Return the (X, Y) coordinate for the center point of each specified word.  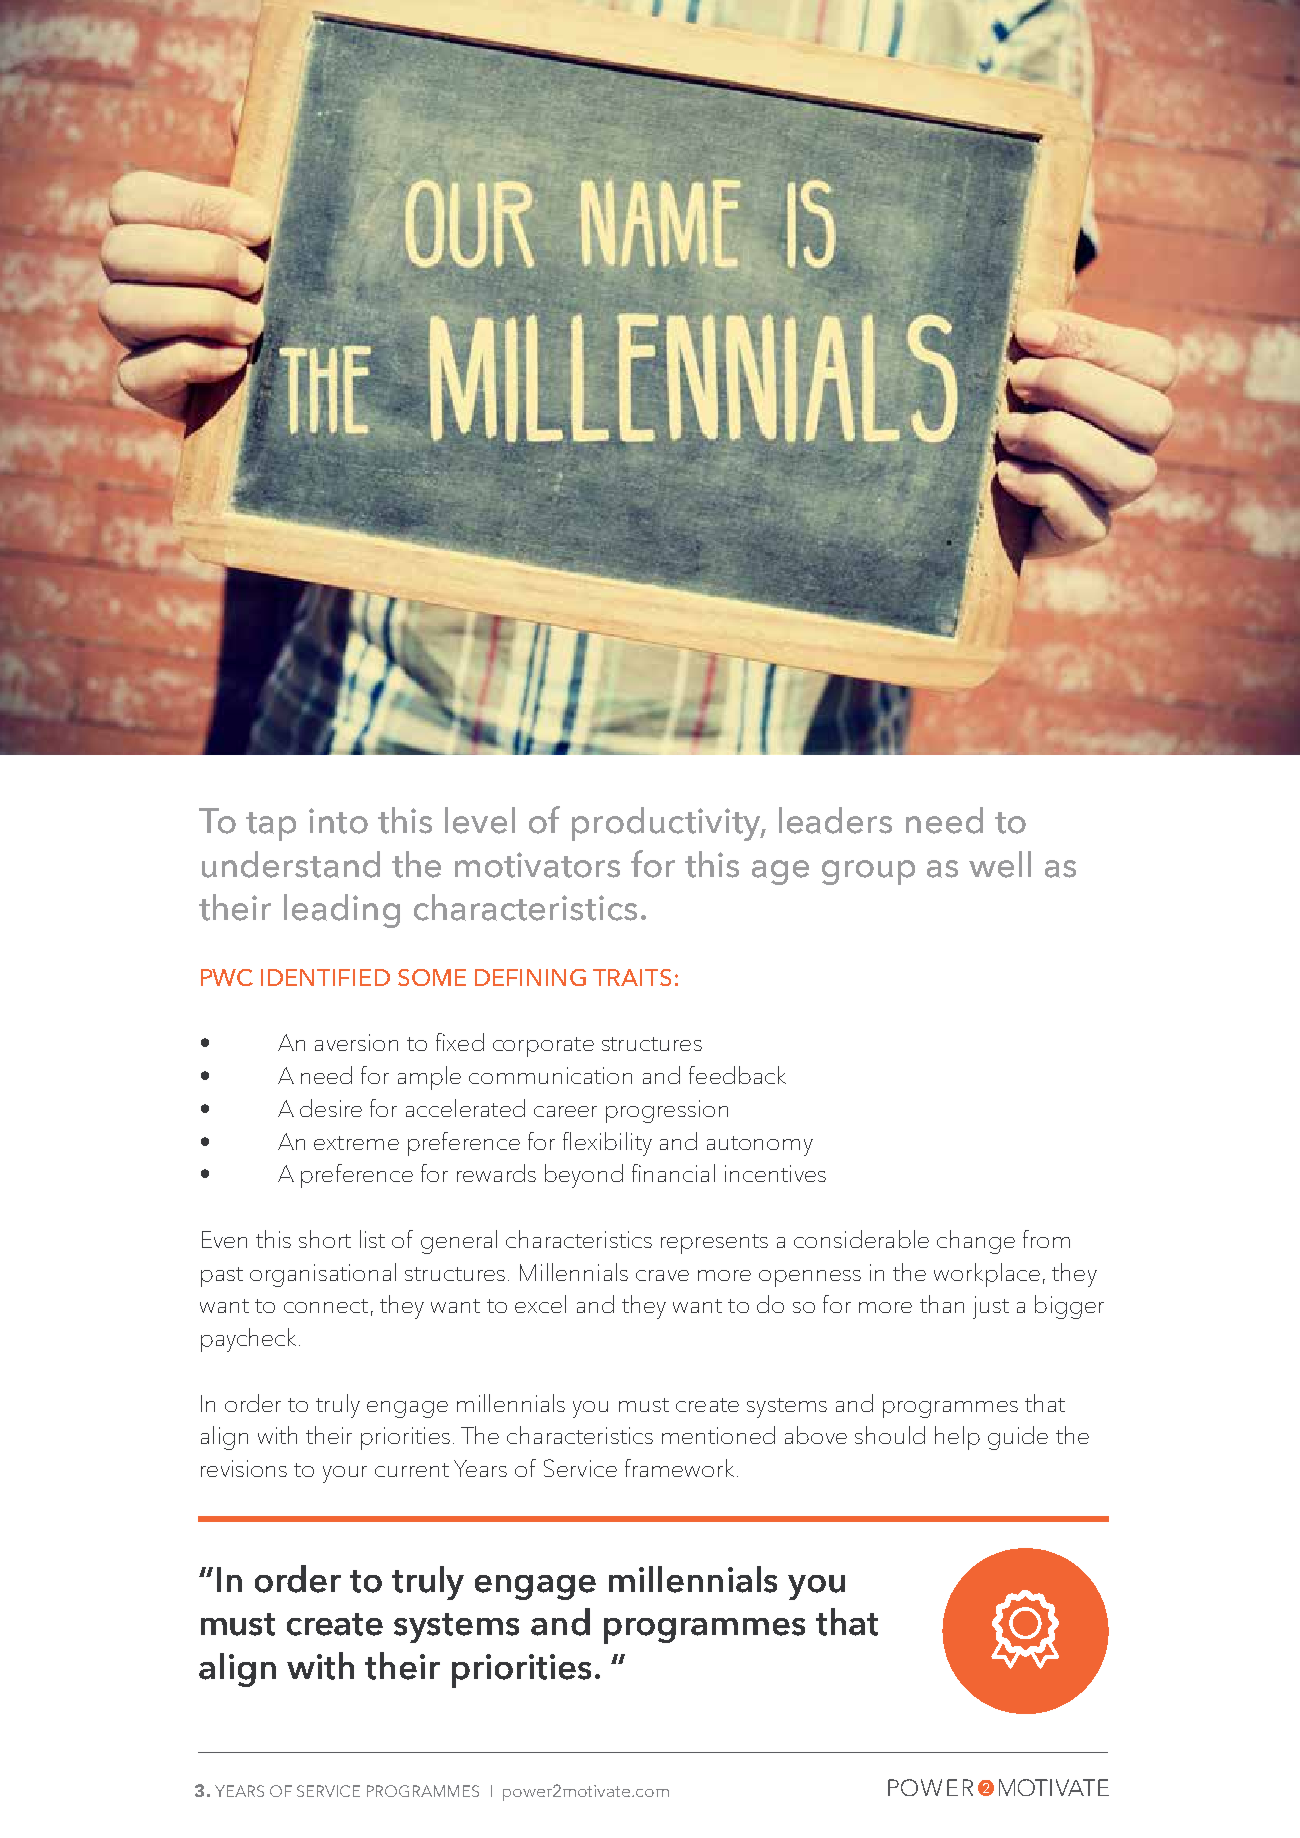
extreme (356, 1143)
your (345, 1474)
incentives (775, 1173)
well (1000, 864)
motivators (537, 865)
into (338, 821)
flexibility (607, 1144)
